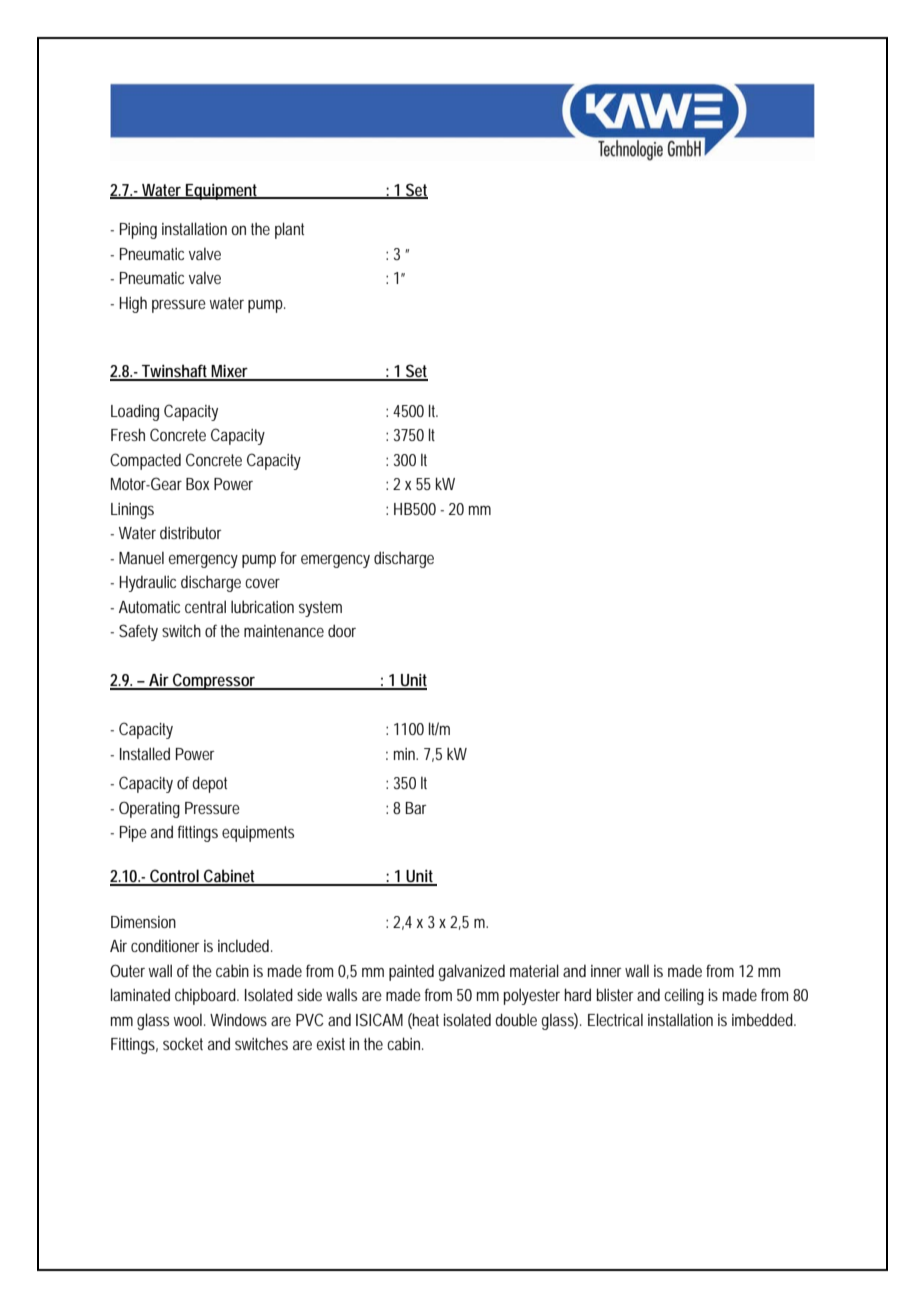 The width and height of the screenshot is (924, 1308). Describe the element at coordinates (342, 630) in the screenshot. I see `door` at that location.
